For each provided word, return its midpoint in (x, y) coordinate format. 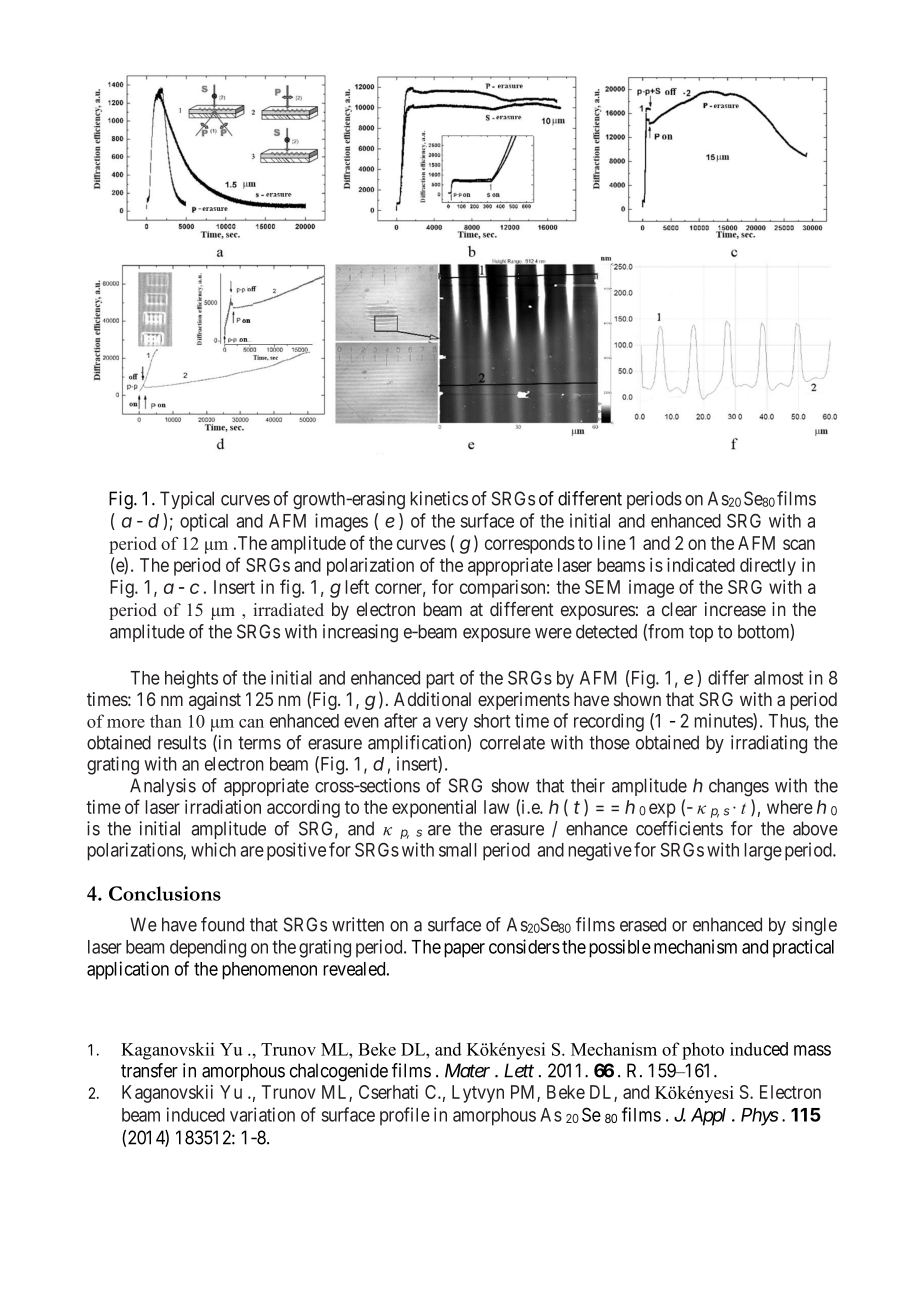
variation (262, 1114)
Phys (760, 1117)
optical (204, 522)
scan (799, 544)
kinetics (439, 498)
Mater (467, 1070)
